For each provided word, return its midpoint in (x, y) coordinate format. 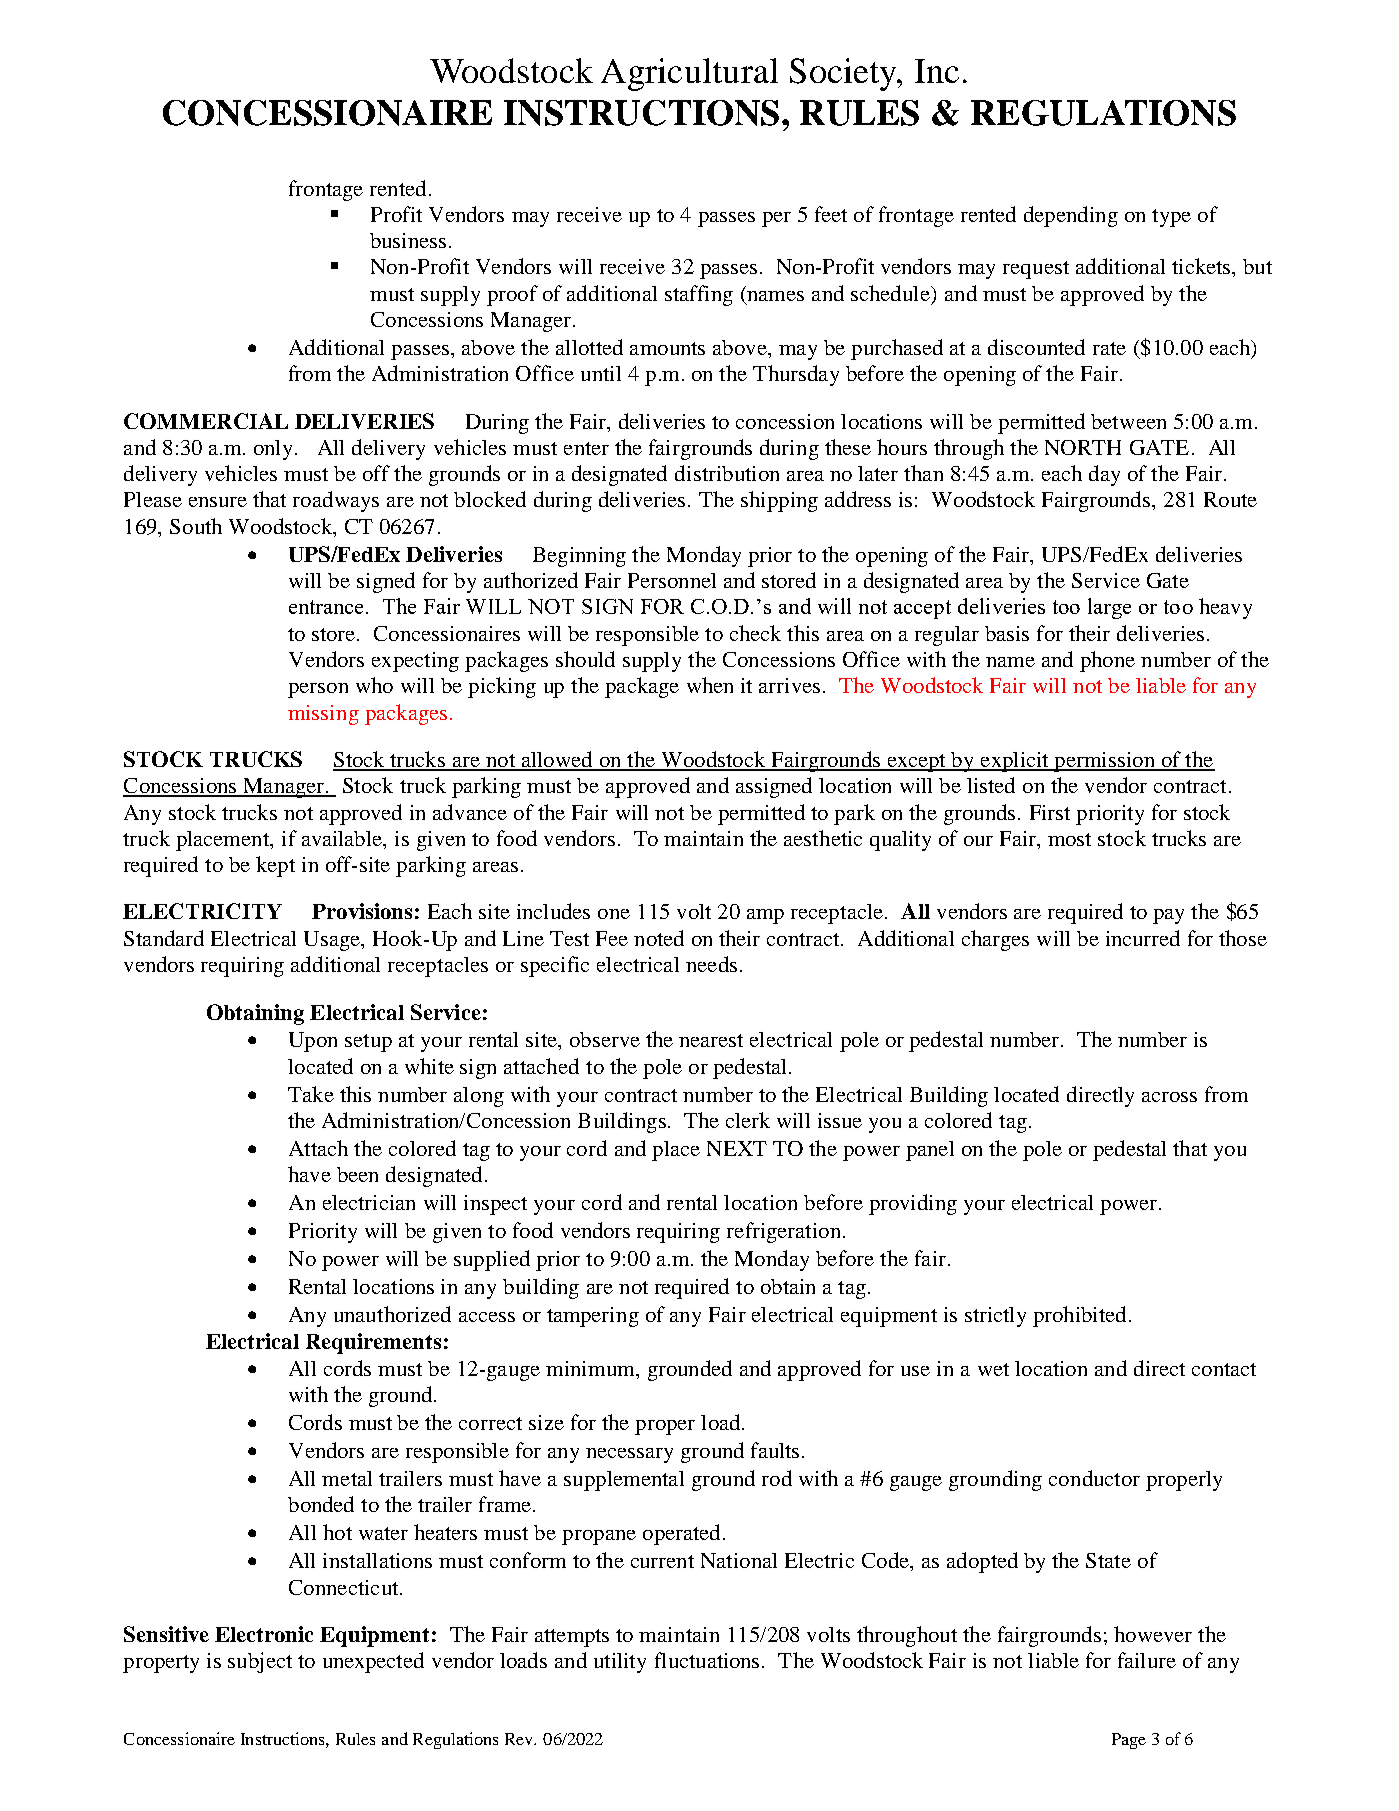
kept (275, 866)
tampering (593, 1317)
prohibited (1079, 1316)
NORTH (1083, 447)
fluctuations (709, 1660)
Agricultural (689, 74)
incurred (1143, 938)
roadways (336, 501)
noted (659, 938)
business (408, 240)
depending (1071, 216)
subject (260, 1662)
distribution (727, 473)
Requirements (373, 1343)
